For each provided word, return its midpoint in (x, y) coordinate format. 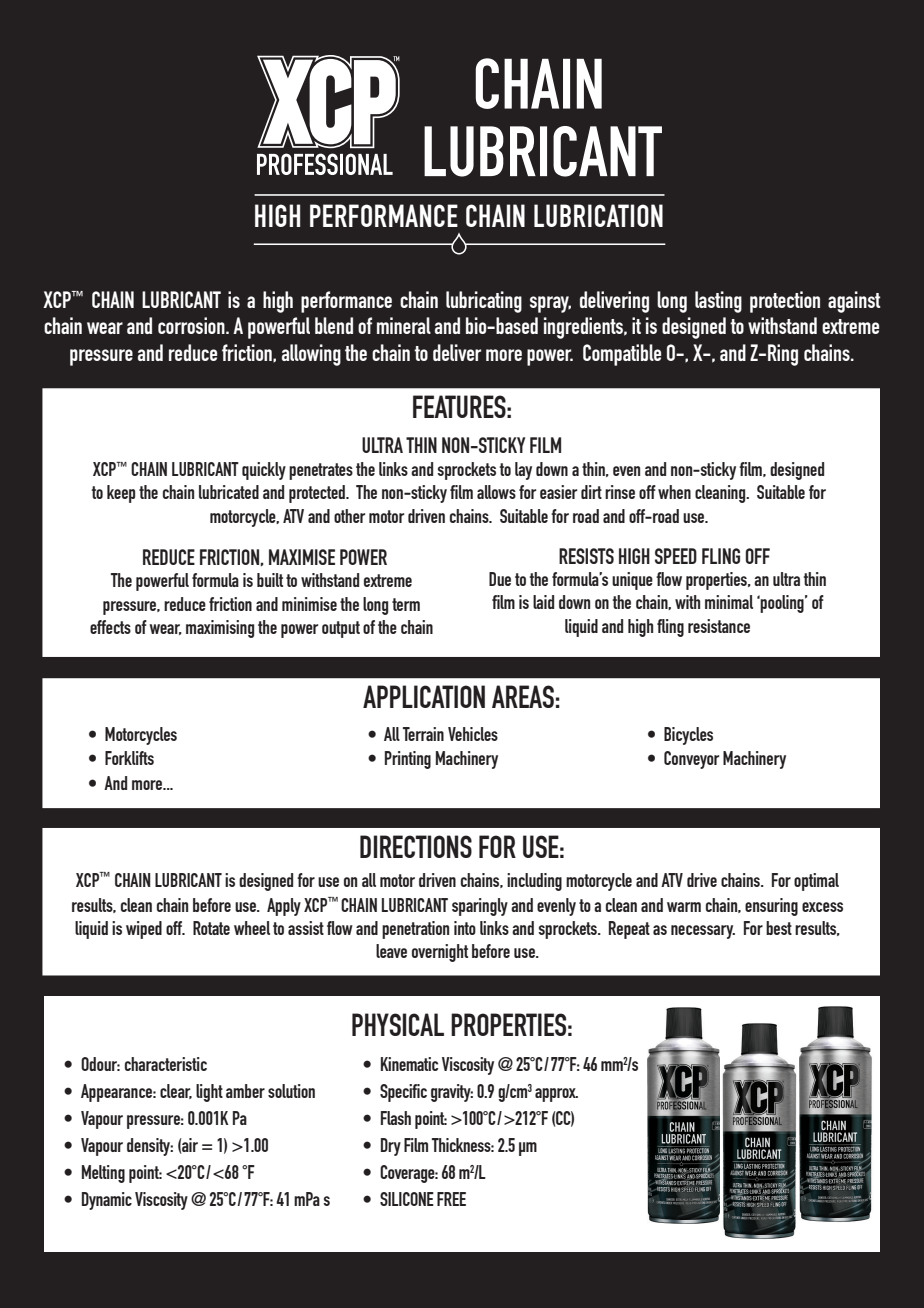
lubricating (484, 302)
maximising (220, 629)
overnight (440, 953)
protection (785, 302)
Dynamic (107, 1201)
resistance (719, 626)
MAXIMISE (302, 557)
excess (822, 907)
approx (556, 1095)
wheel (252, 928)
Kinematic (409, 1064)
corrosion (192, 325)
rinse (620, 492)
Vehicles (473, 734)
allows (496, 492)
